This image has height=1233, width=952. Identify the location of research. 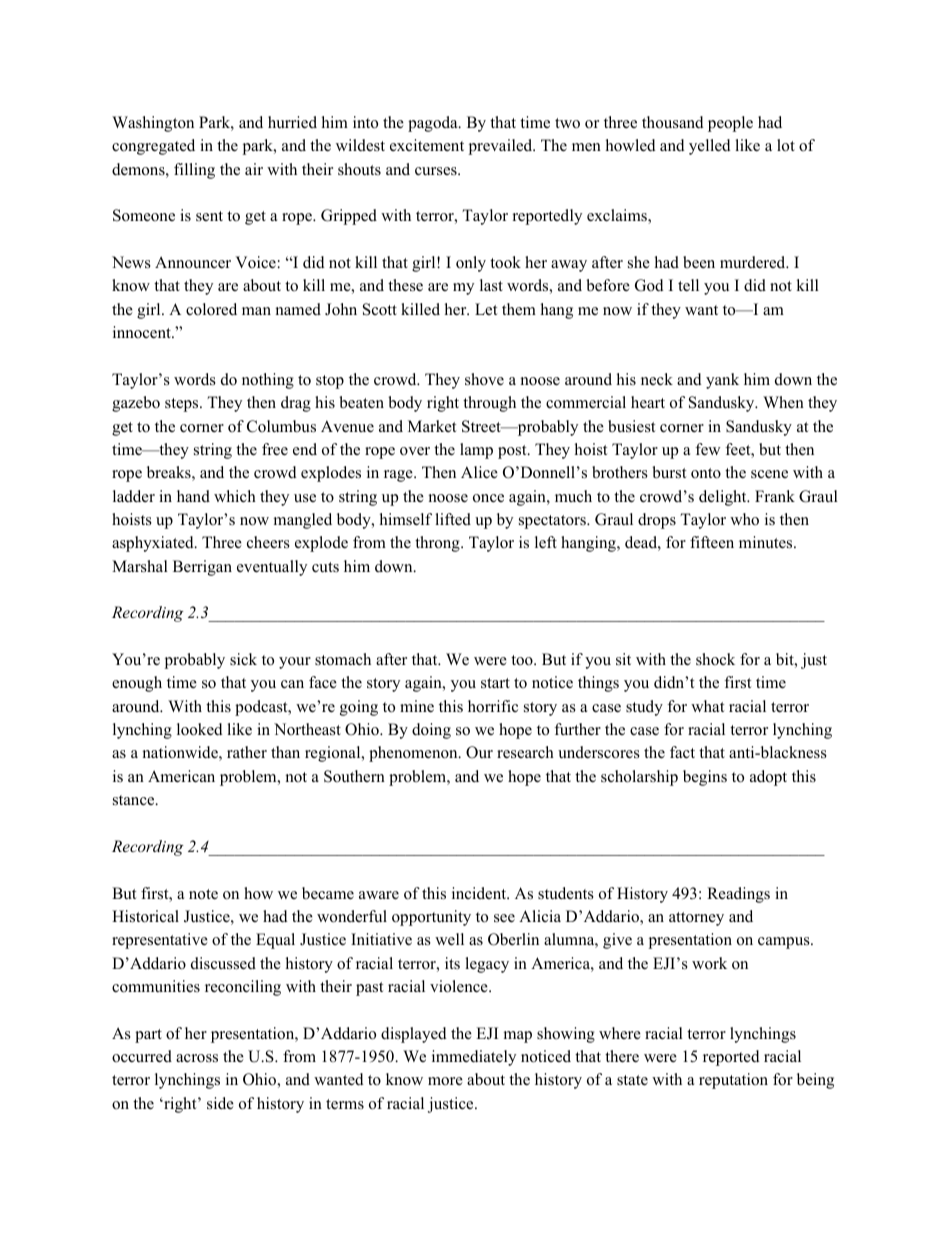
(525, 752).
